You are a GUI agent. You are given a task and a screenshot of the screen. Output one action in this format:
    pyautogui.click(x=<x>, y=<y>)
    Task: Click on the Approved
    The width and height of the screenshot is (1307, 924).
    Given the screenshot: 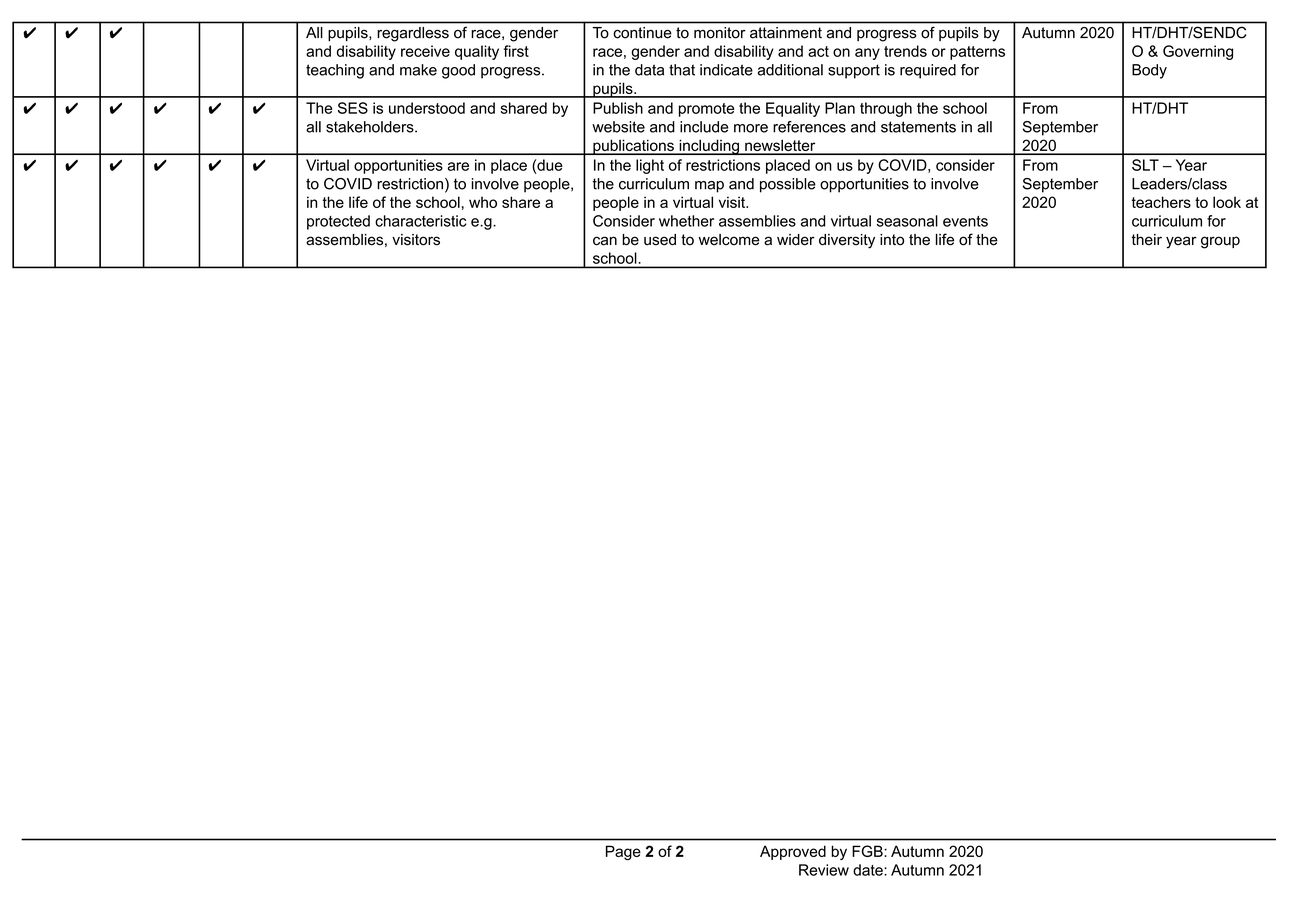 What is the action you would take?
    pyautogui.click(x=793, y=852)
